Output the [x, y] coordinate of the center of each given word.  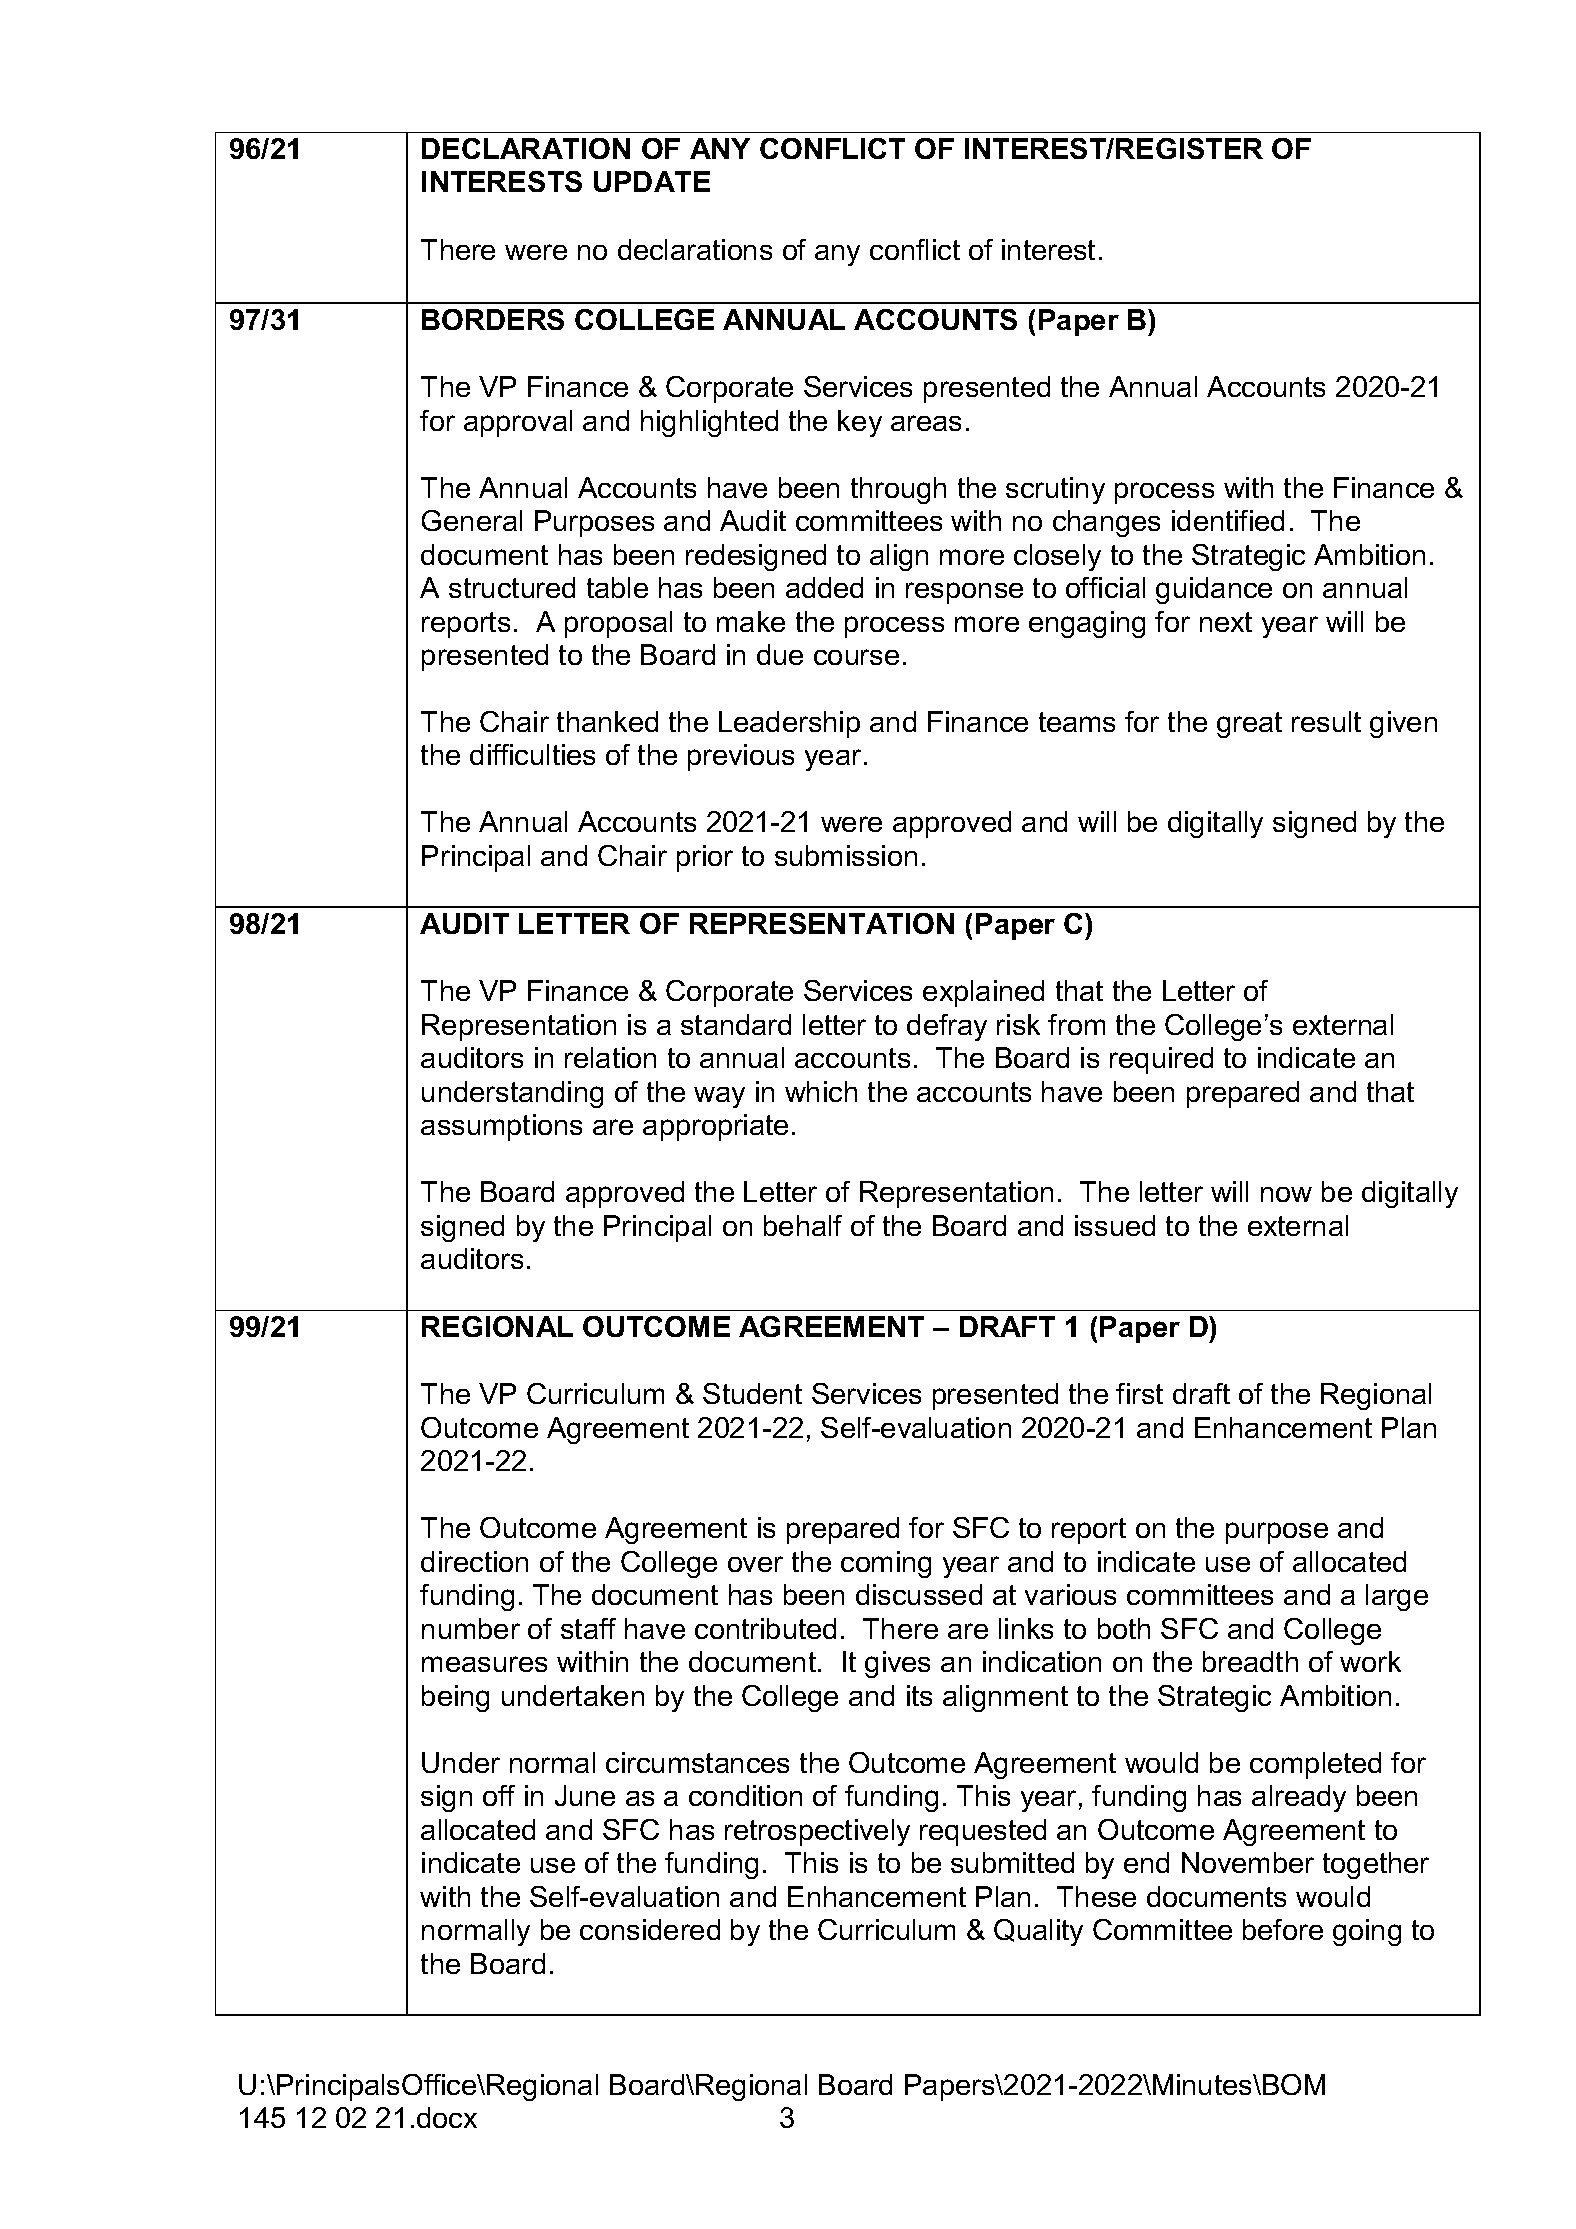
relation [610, 1057]
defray [947, 1027]
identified [1228, 520]
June [585, 1795]
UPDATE [652, 181]
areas [926, 423]
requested [983, 1832]
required [1161, 1060]
